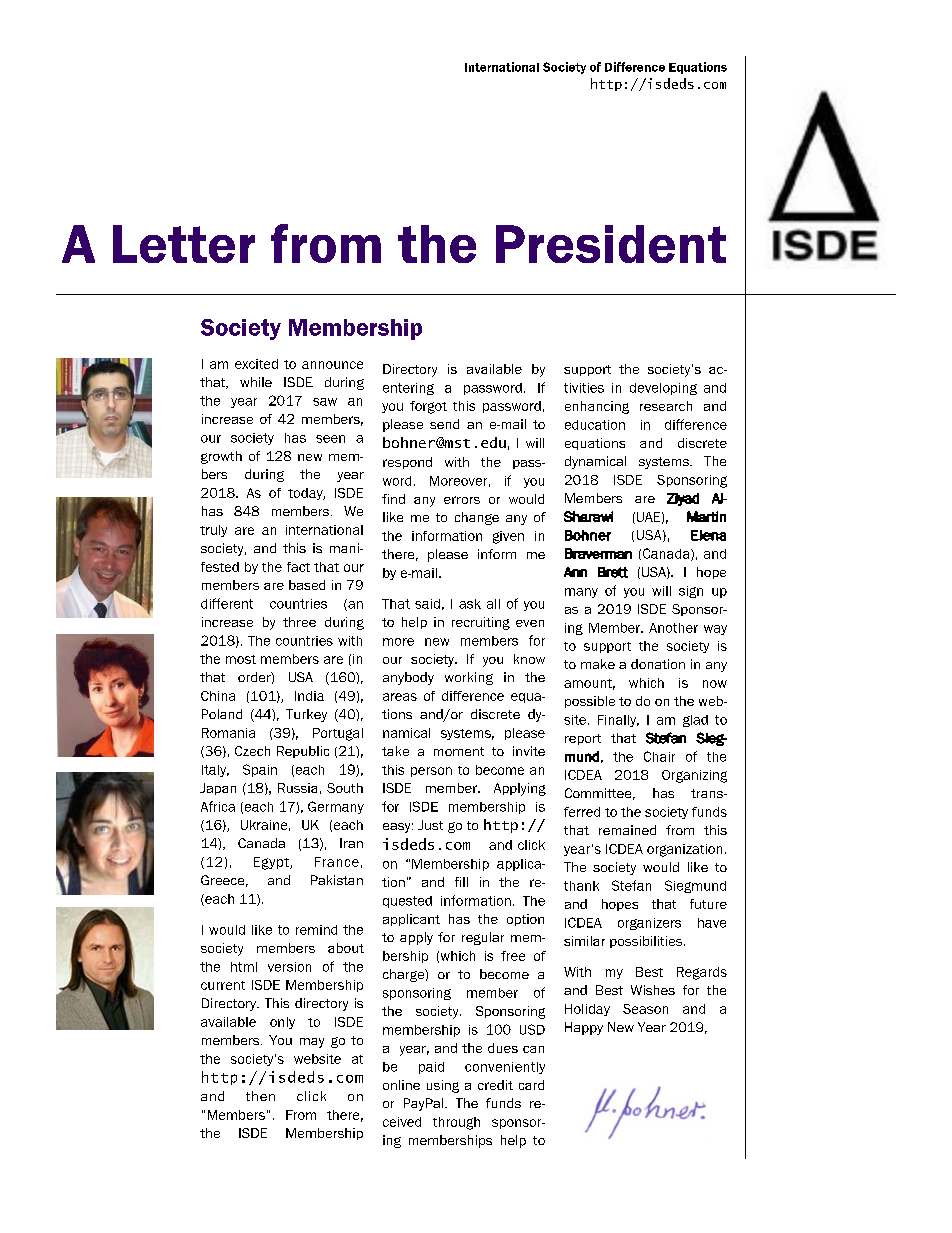 The image size is (952, 1233). Describe the element at coordinates (241, 659) in the document. I see `most` at that location.
